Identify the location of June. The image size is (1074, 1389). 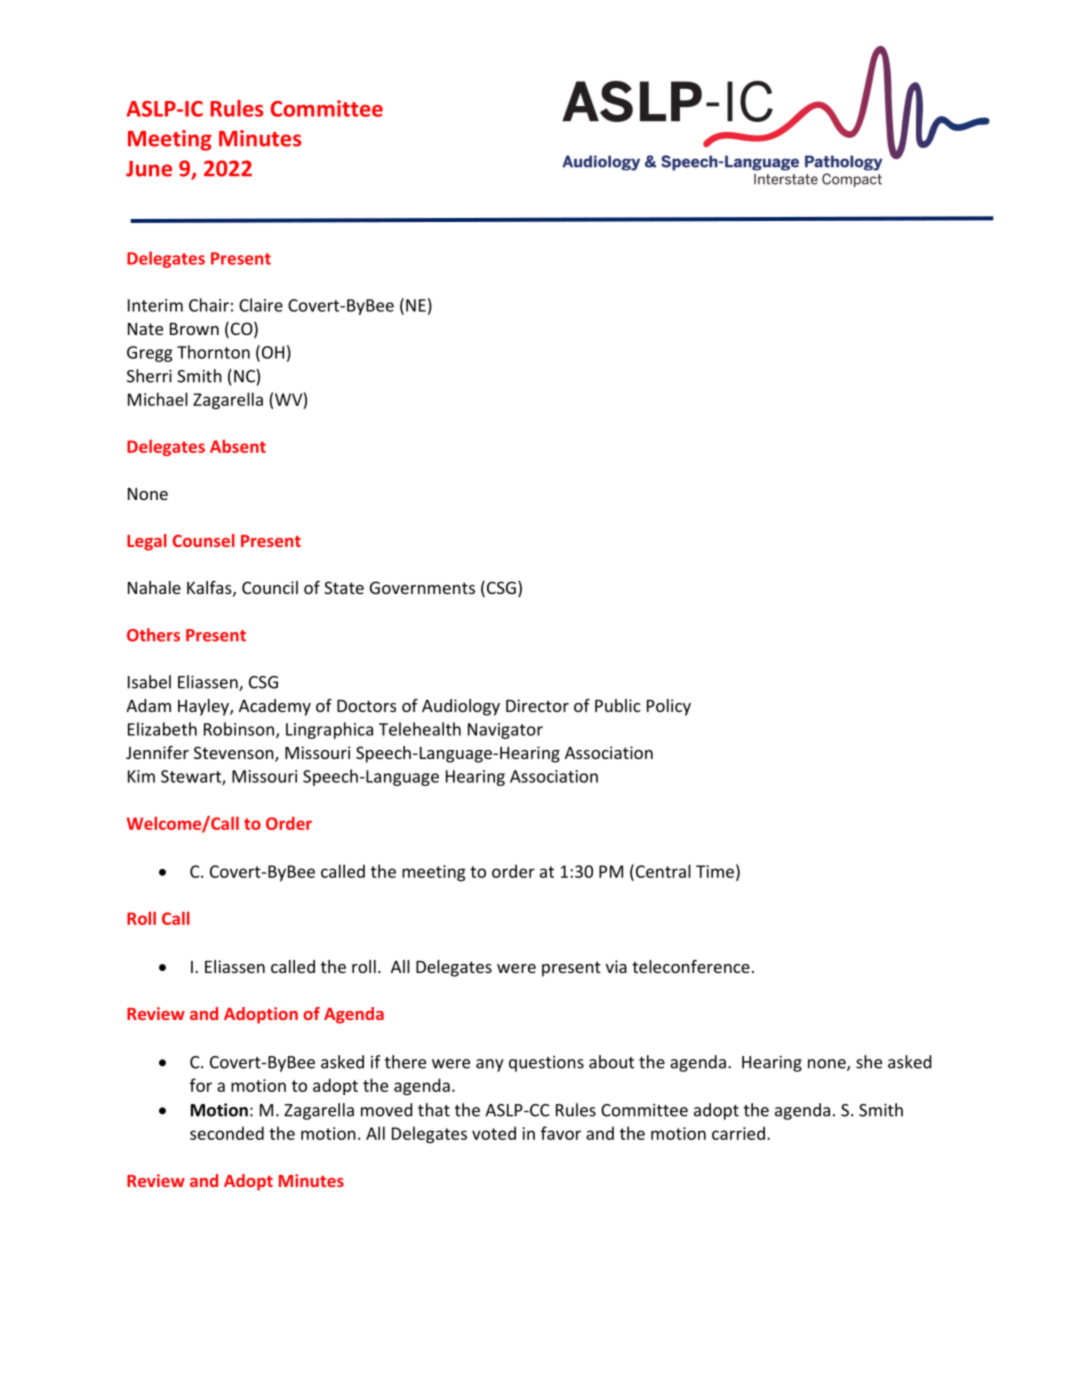
(149, 168).
